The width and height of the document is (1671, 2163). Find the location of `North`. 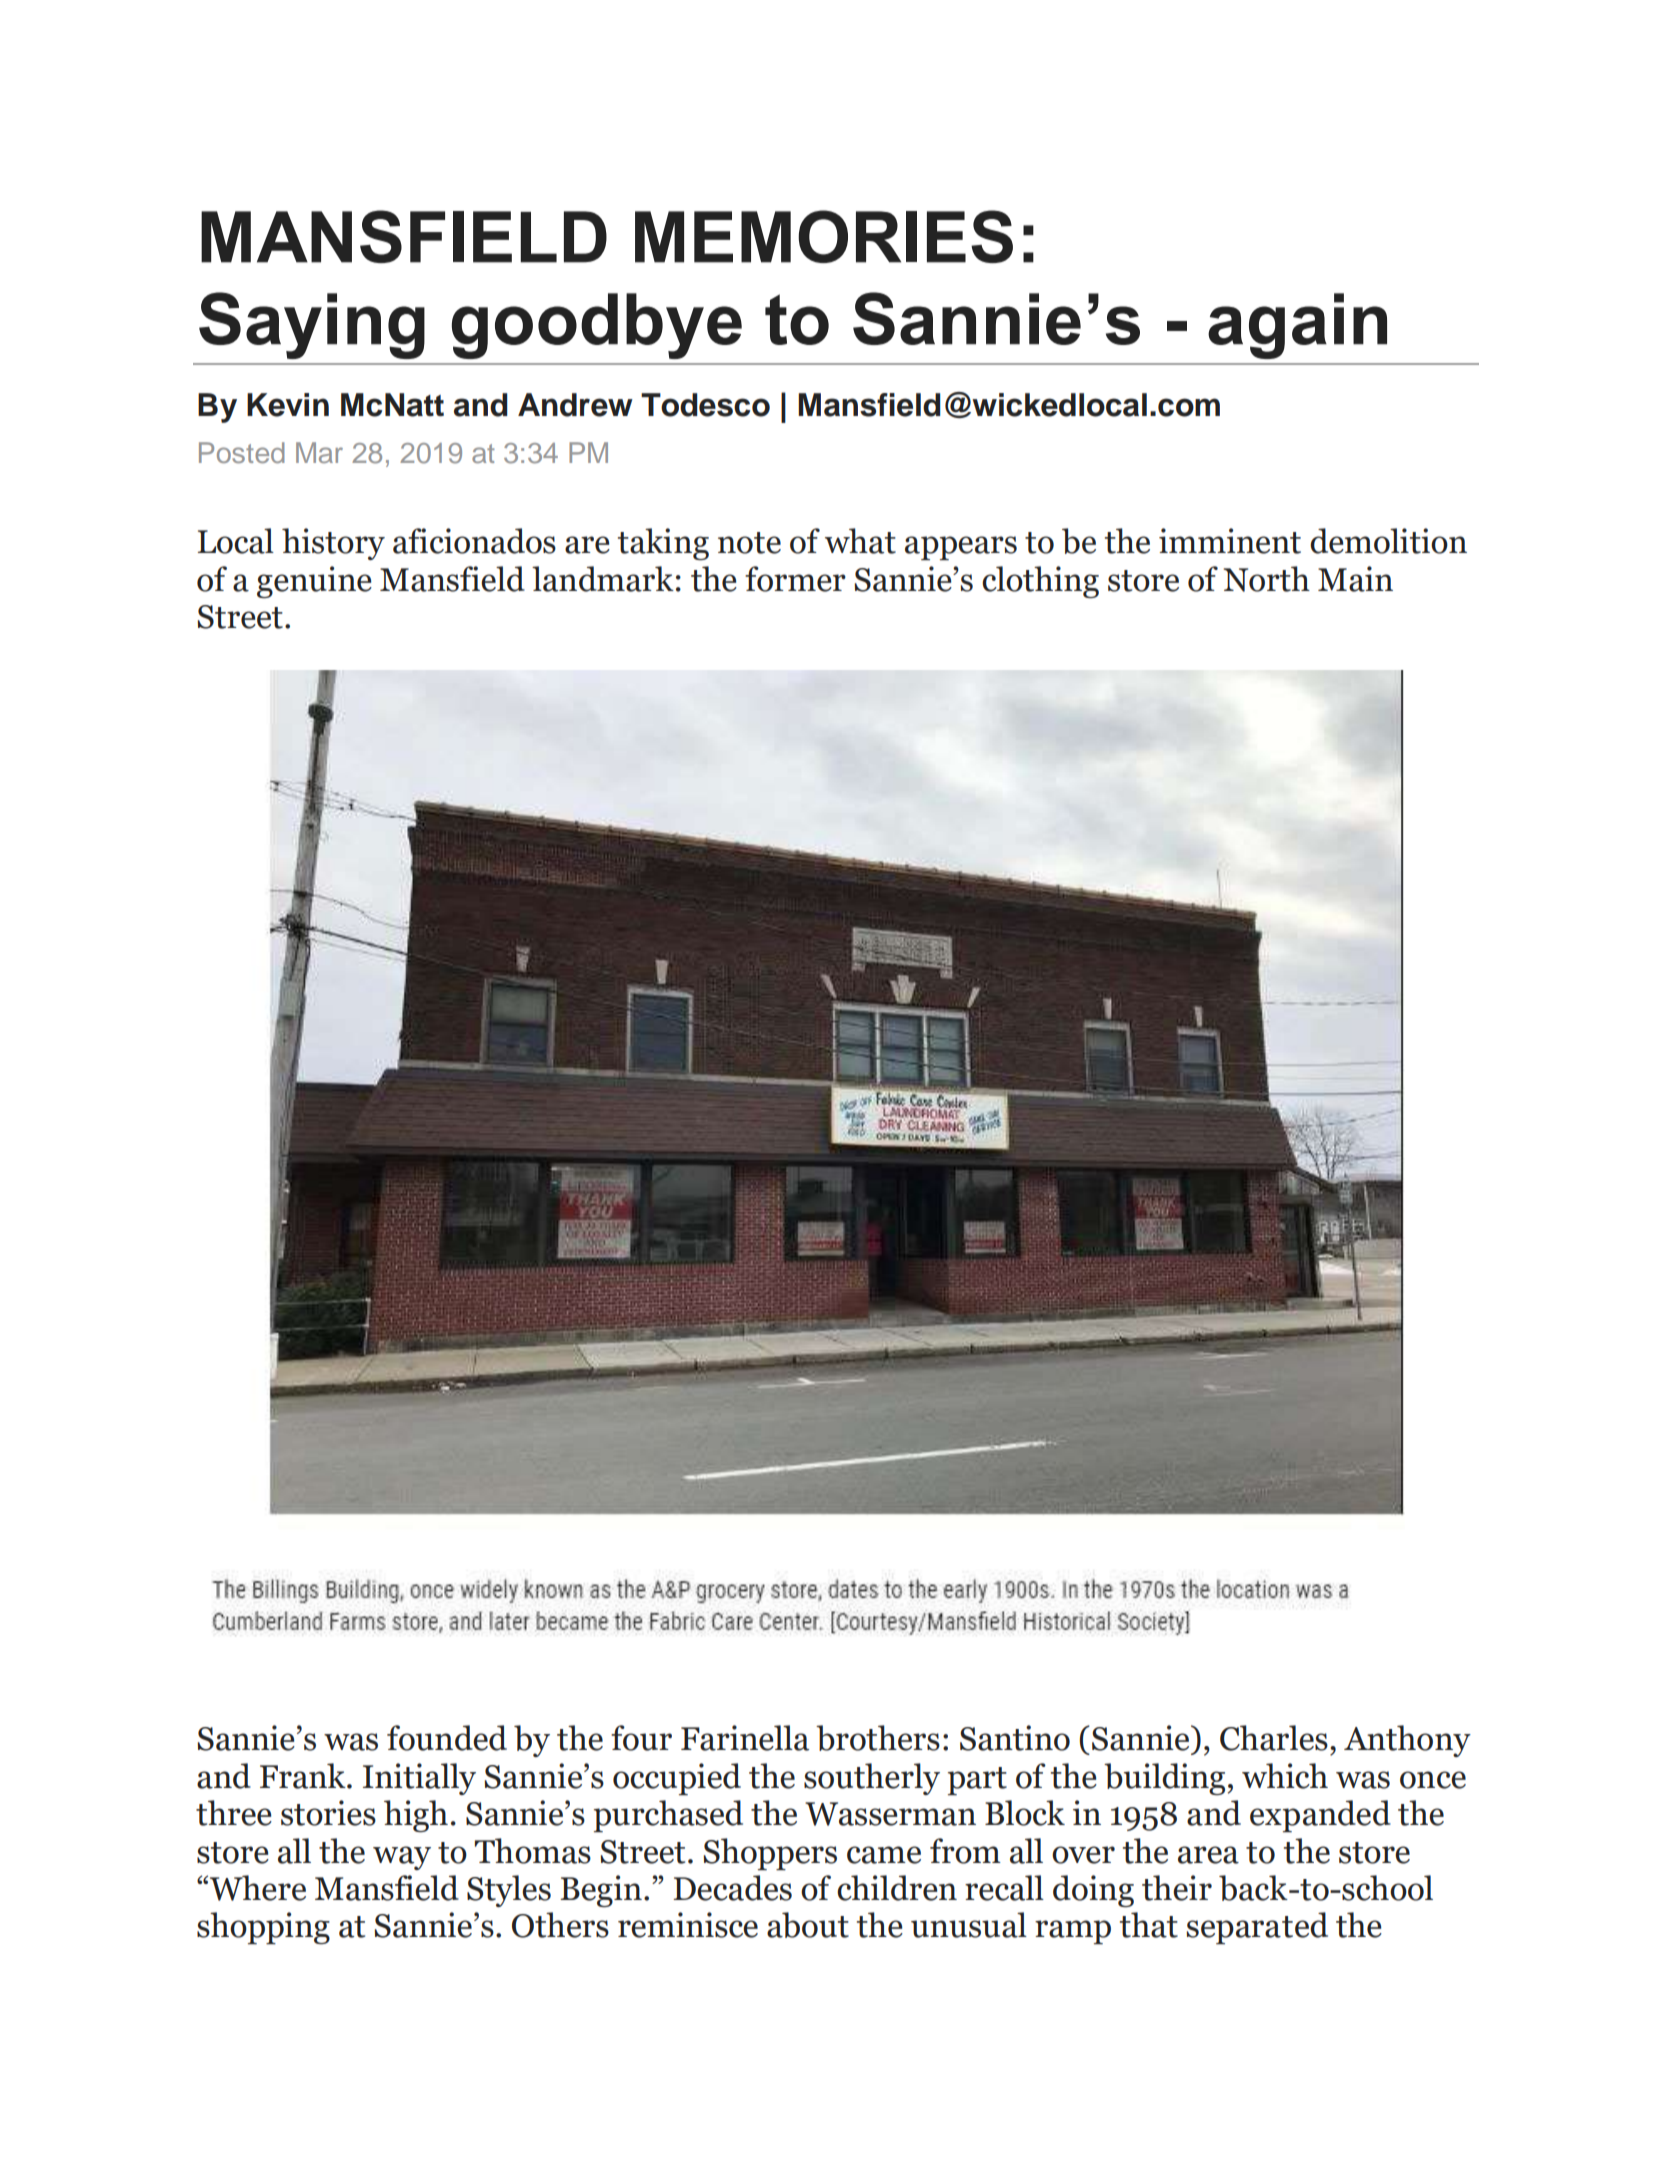

North is located at coordinates (1266, 579).
